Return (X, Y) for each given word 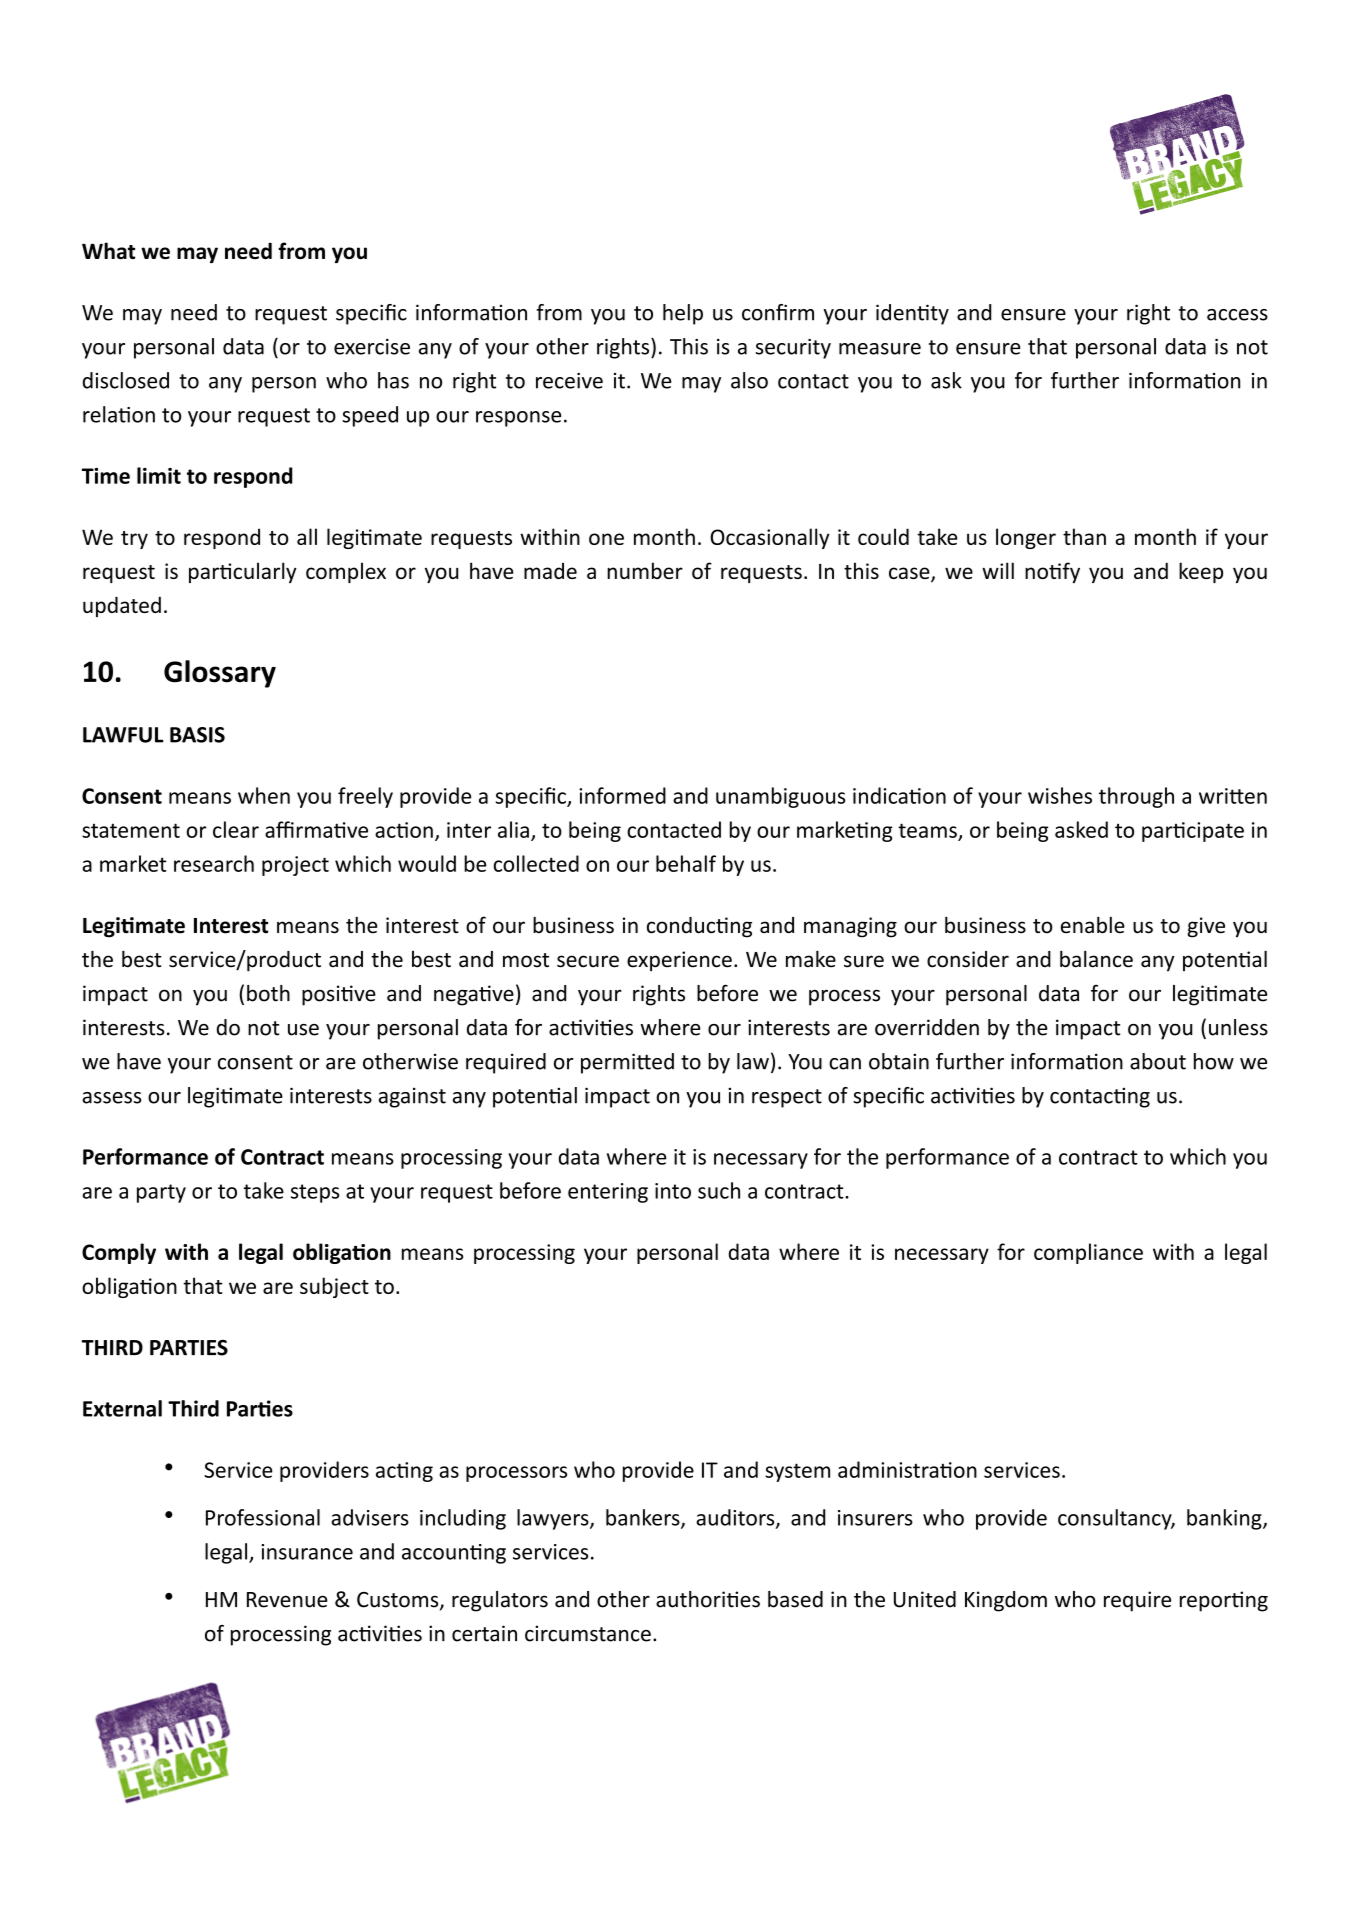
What (108, 250)
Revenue (287, 1600)
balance (1096, 959)
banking (1225, 1519)
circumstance (588, 1633)
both (268, 993)
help (683, 314)
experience (679, 961)
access (1237, 315)
